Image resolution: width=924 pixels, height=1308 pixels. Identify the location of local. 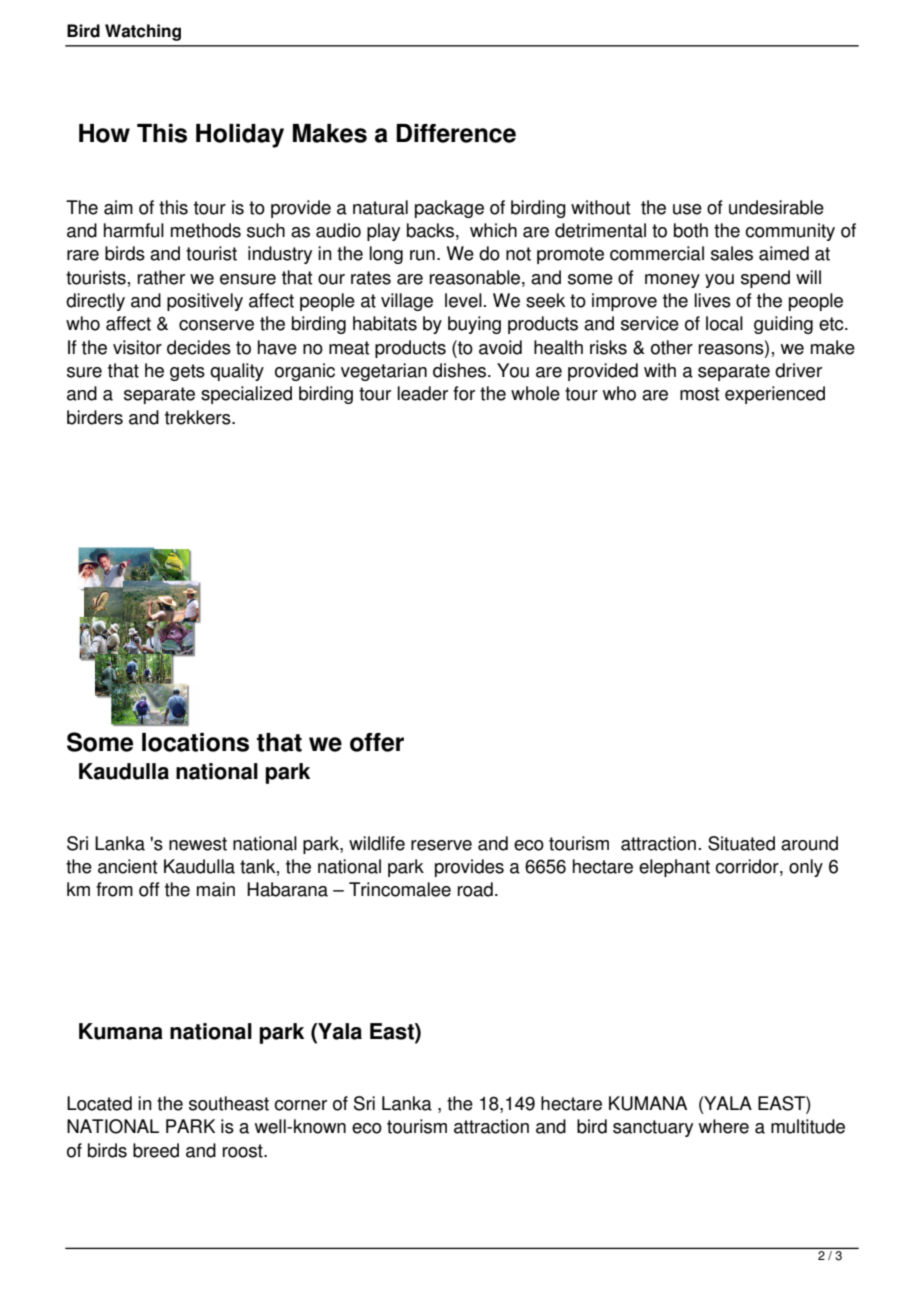
(724, 323).
